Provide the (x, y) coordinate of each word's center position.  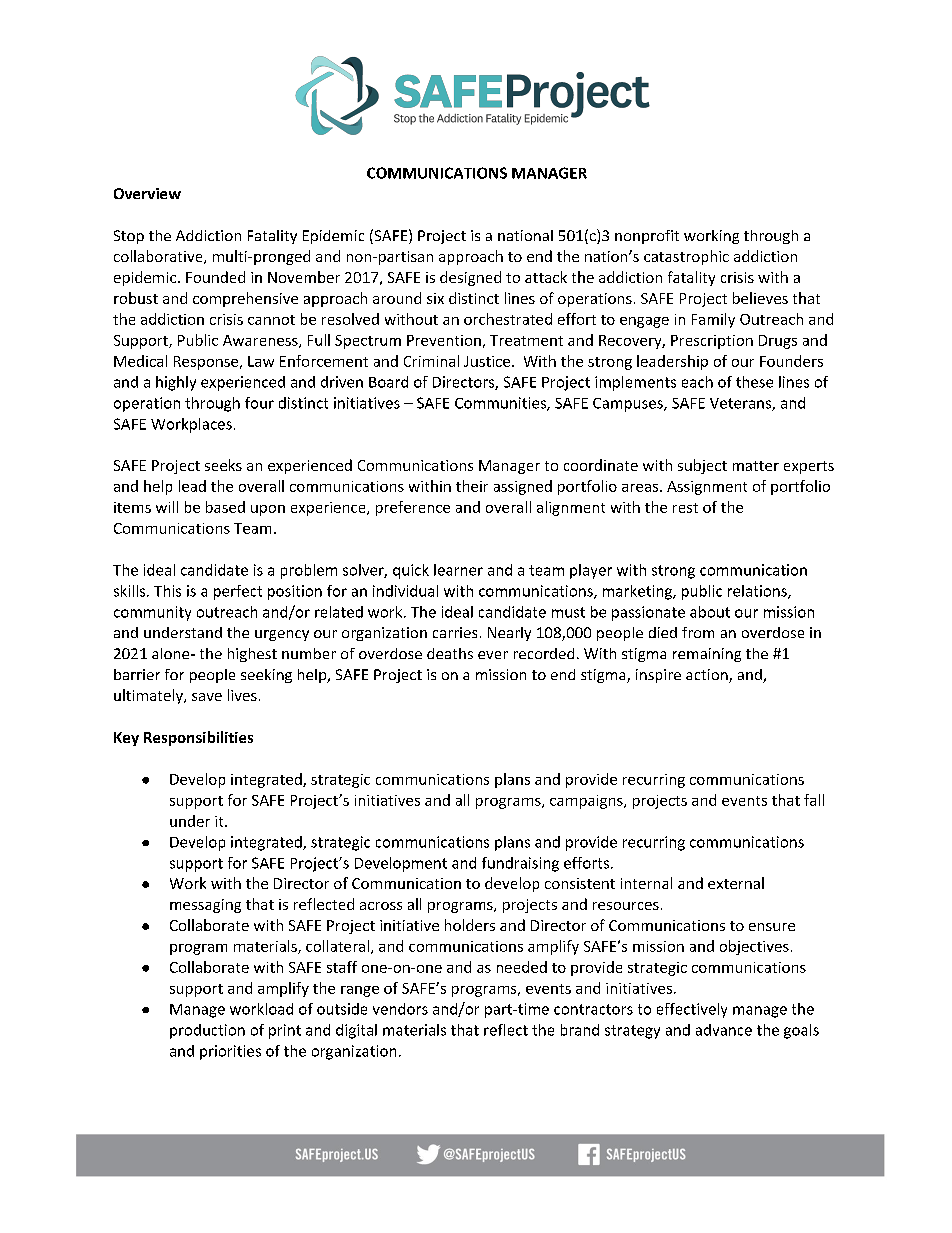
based (225, 507)
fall (814, 800)
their (472, 486)
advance (724, 1030)
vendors (400, 1009)
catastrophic (686, 257)
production (207, 1031)
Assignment (707, 488)
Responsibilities (198, 738)
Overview (147, 193)
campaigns (587, 802)
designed (470, 278)
